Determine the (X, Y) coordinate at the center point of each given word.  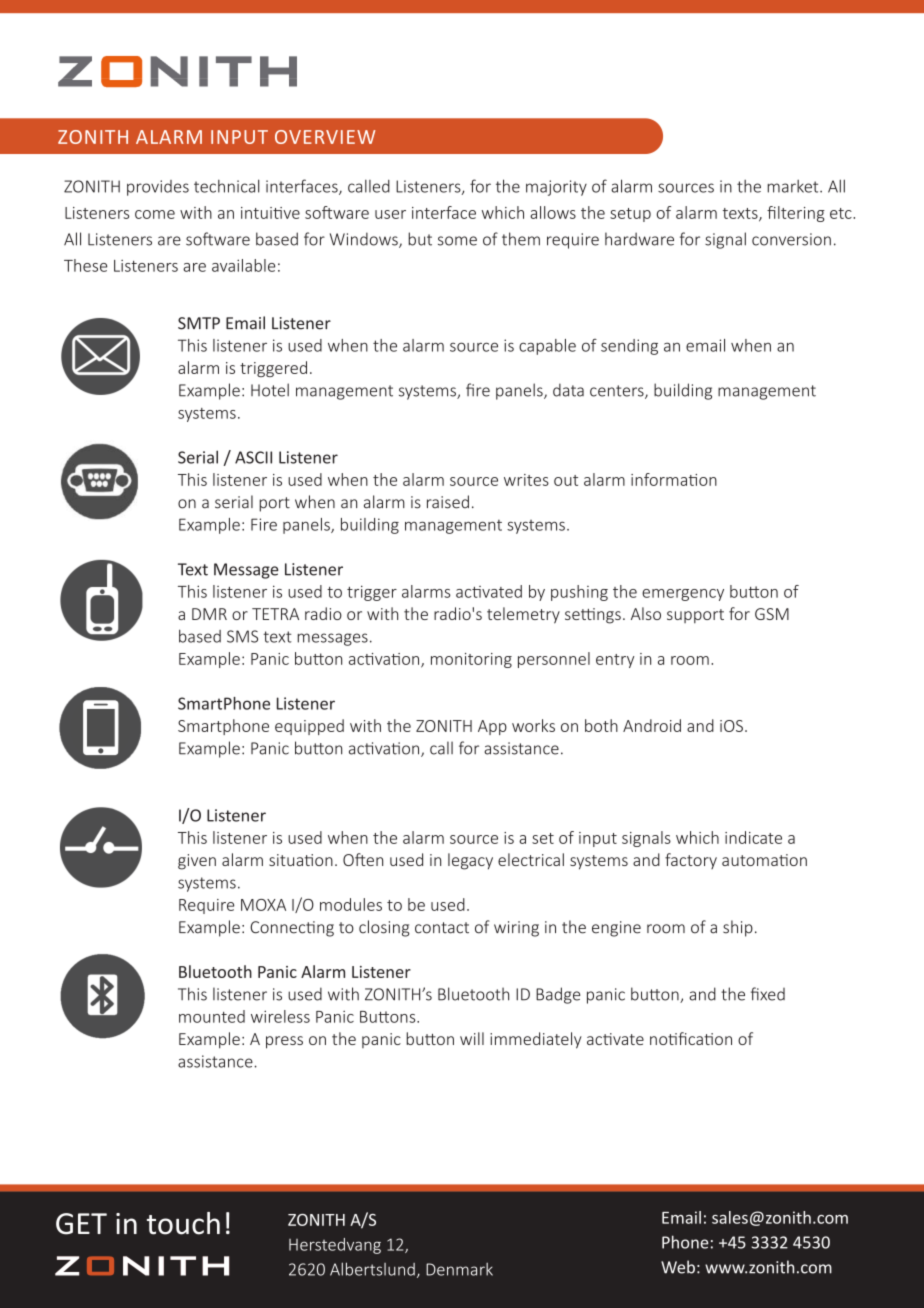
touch (183, 1223)
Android (652, 725)
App (492, 727)
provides (158, 188)
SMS (242, 636)
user (390, 214)
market (794, 186)
